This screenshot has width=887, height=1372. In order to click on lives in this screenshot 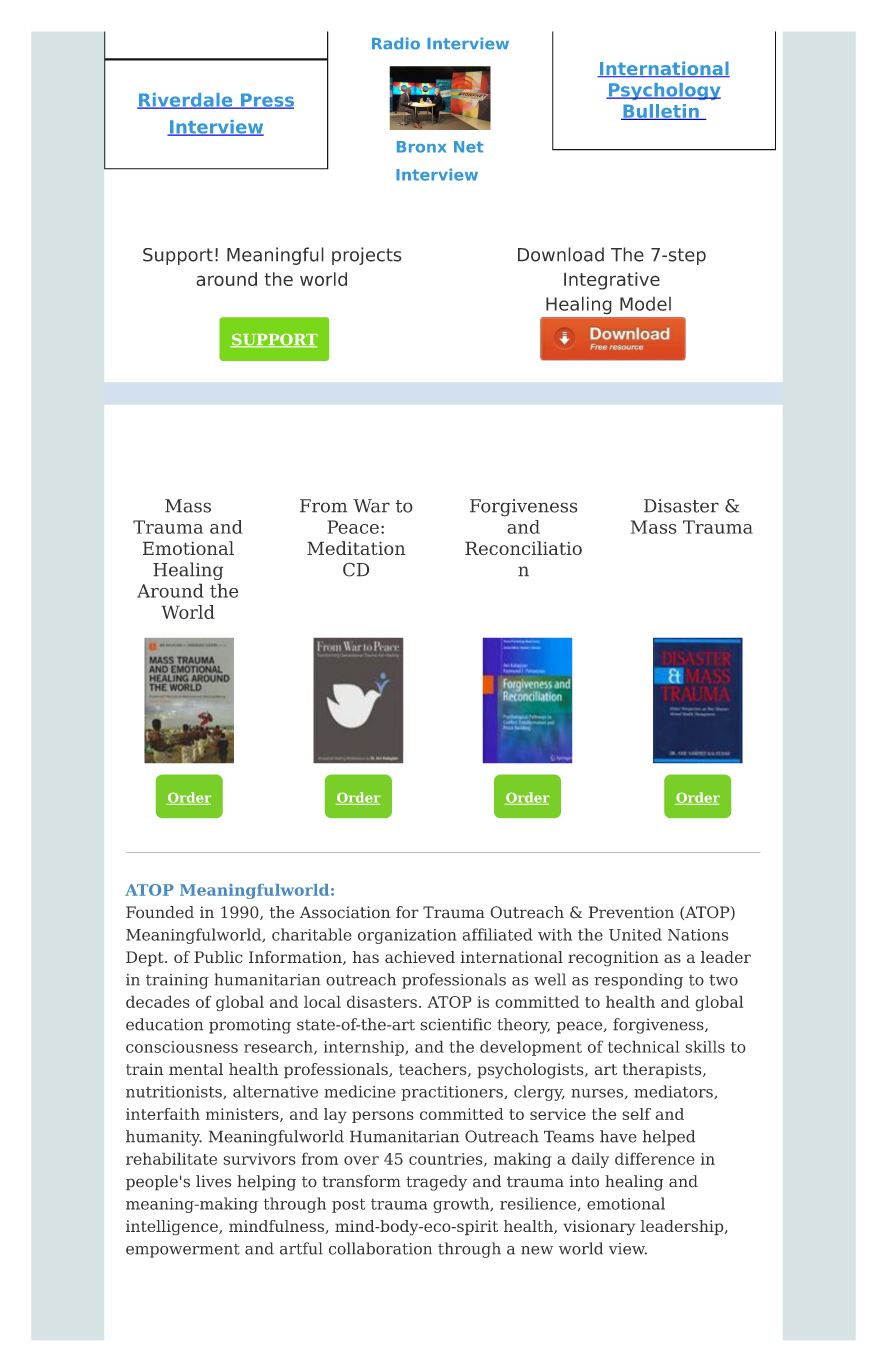, I will do `click(213, 1181)`.
